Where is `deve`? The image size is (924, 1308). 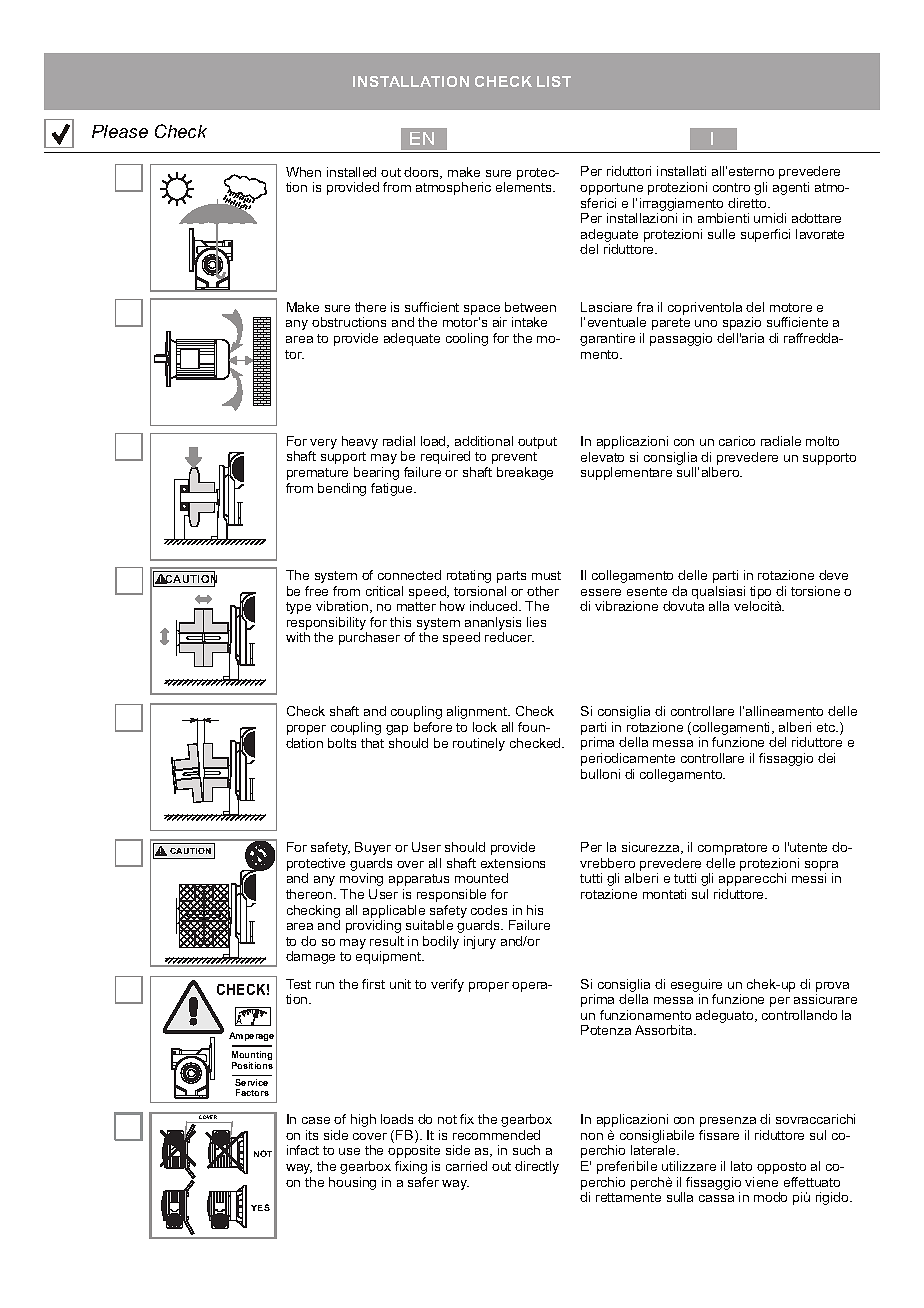
deve is located at coordinates (833, 575).
